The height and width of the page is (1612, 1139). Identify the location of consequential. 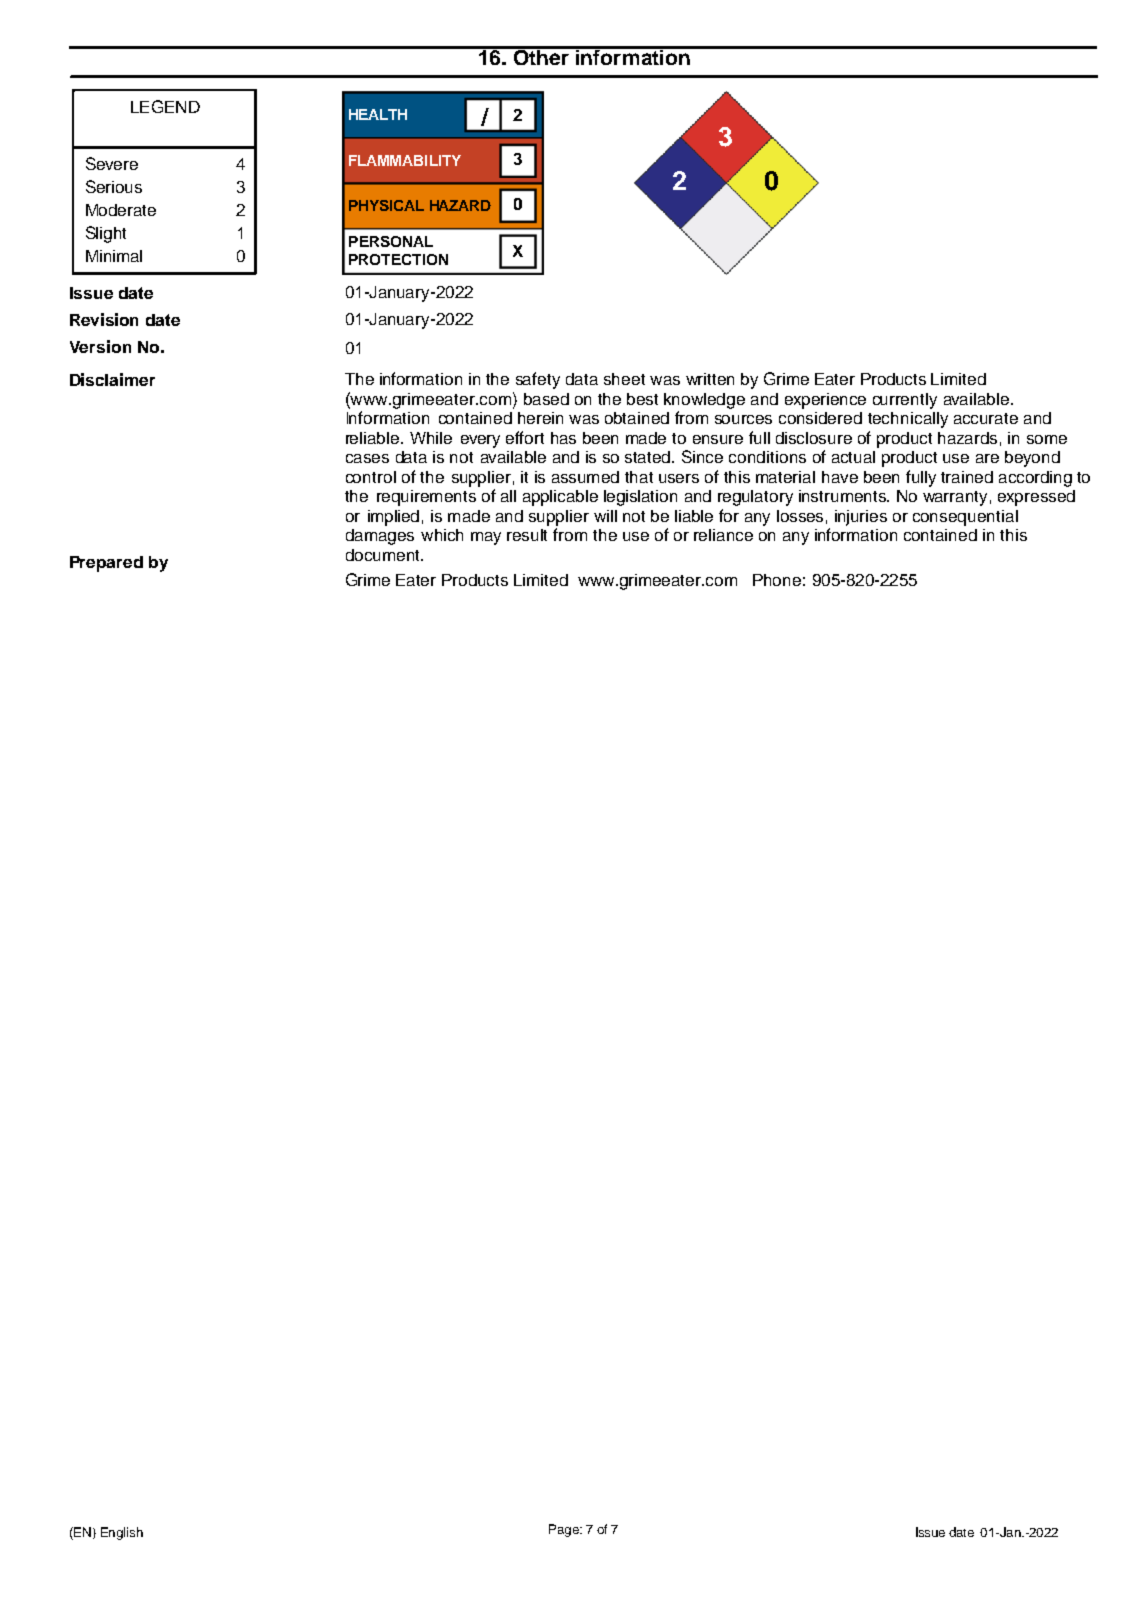
(965, 518).
